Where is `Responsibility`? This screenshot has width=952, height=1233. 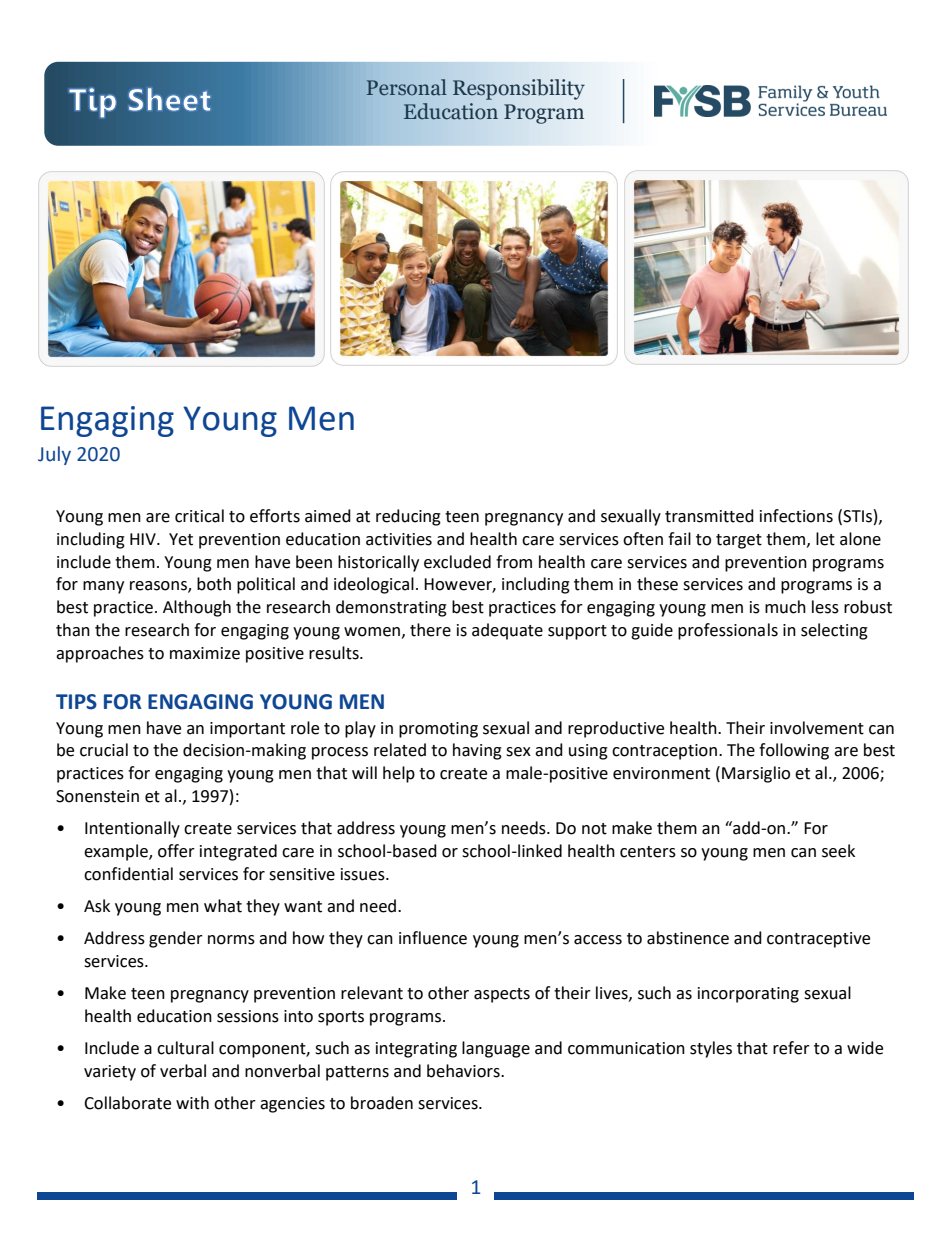
Responsibility is located at coordinates (519, 89).
